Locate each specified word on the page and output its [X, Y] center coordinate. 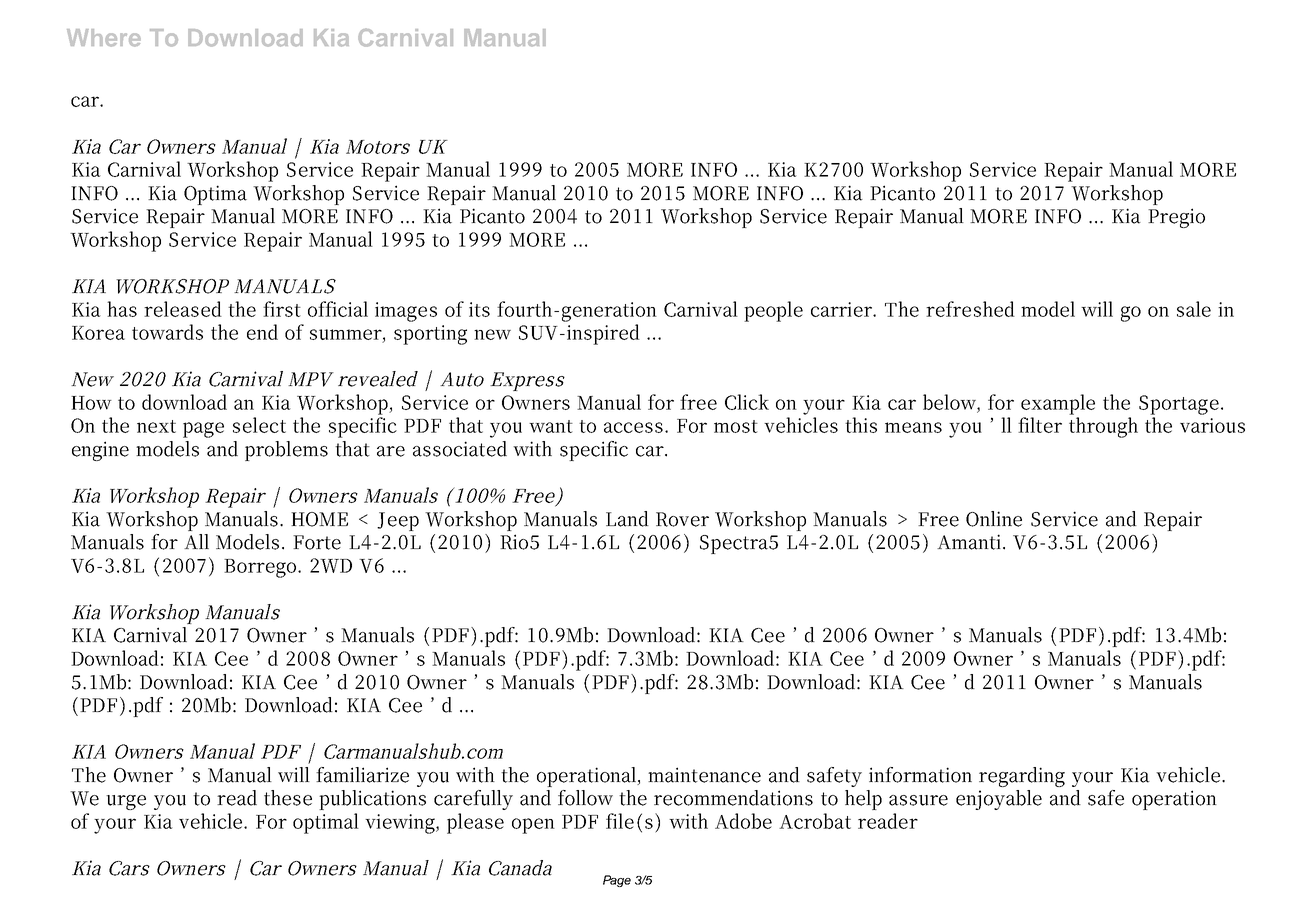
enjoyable [999, 800]
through [1103, 427]
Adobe [743, 821]
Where [104, 38]
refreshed [970, 309]
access [633, 427]
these [288, 798]
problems [286, 451]
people [773, 311]
